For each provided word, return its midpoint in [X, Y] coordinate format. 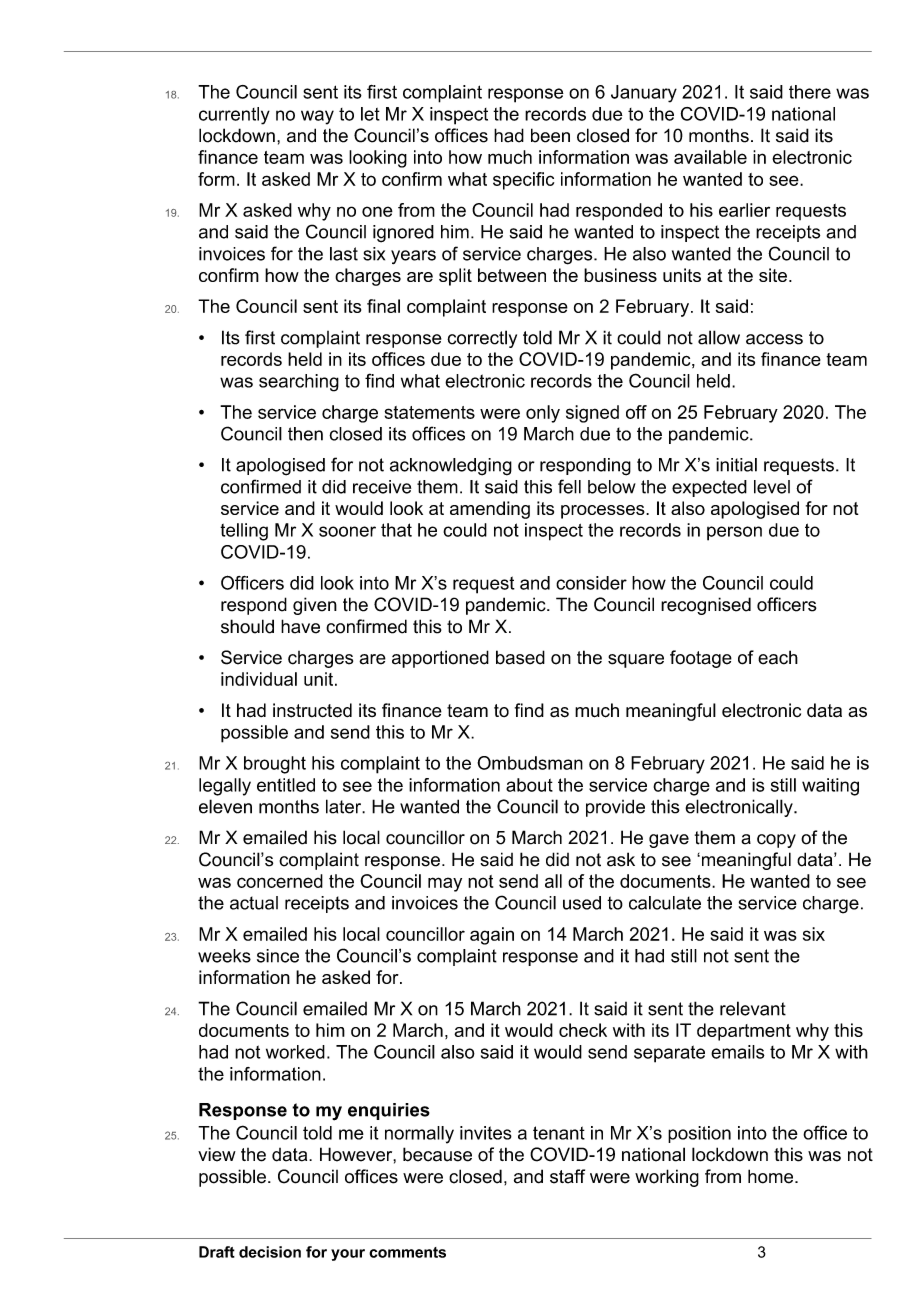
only [543, 414]
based [520, 657]
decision [270, 1252]
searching [299, 383]
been [550, 135]
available [710, 157]
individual [259, 679]
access [774, 339]
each [778, 657]
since [278, 956]
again [492, 936]
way [317, 117]
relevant [753, 1008]
